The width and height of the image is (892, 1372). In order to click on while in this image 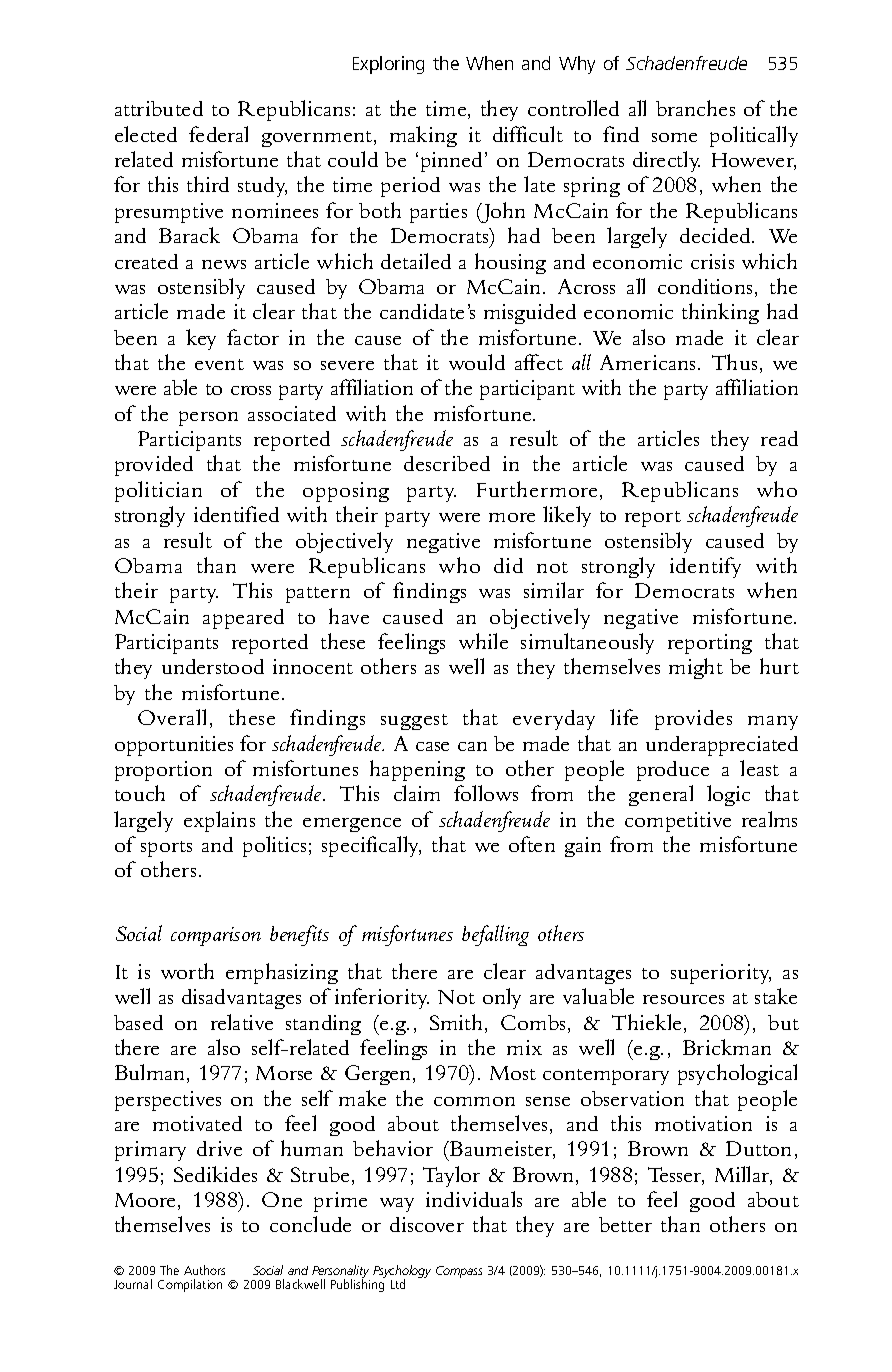, I will do `click(483, 641)`.
